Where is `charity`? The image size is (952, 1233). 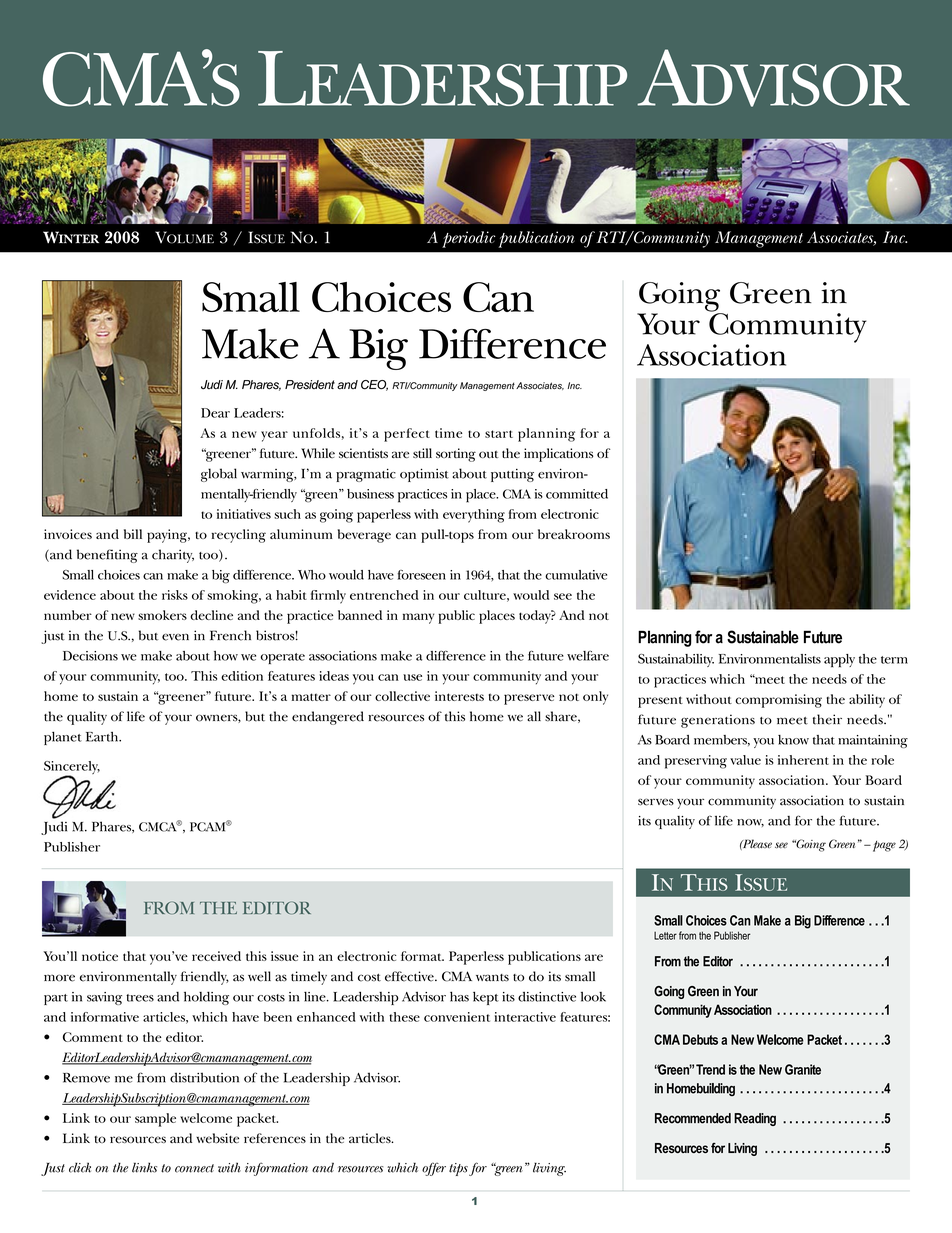 charity is located at coordinates (173, 556).
